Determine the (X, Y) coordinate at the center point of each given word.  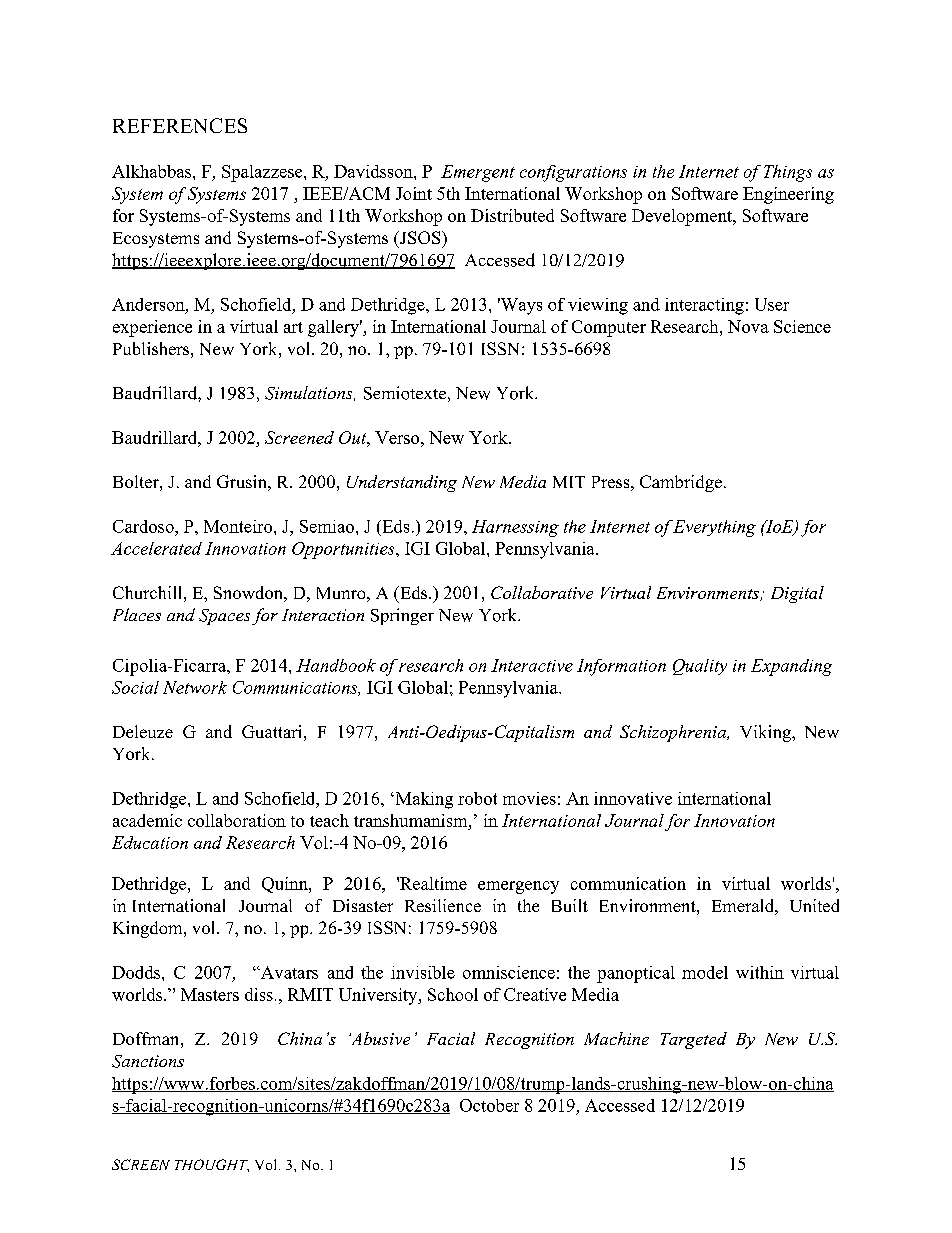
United (814, 905)
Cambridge (681, 483)
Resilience (443, 905)
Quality (700, 667)
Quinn (286, 885)
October (489, 1105)
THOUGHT (212, 1165)
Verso (398, 437)
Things (788, 173)
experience (152, 328)
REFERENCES (180, 125)
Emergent (478, 173)
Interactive (532, 665)
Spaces (224, 617)
